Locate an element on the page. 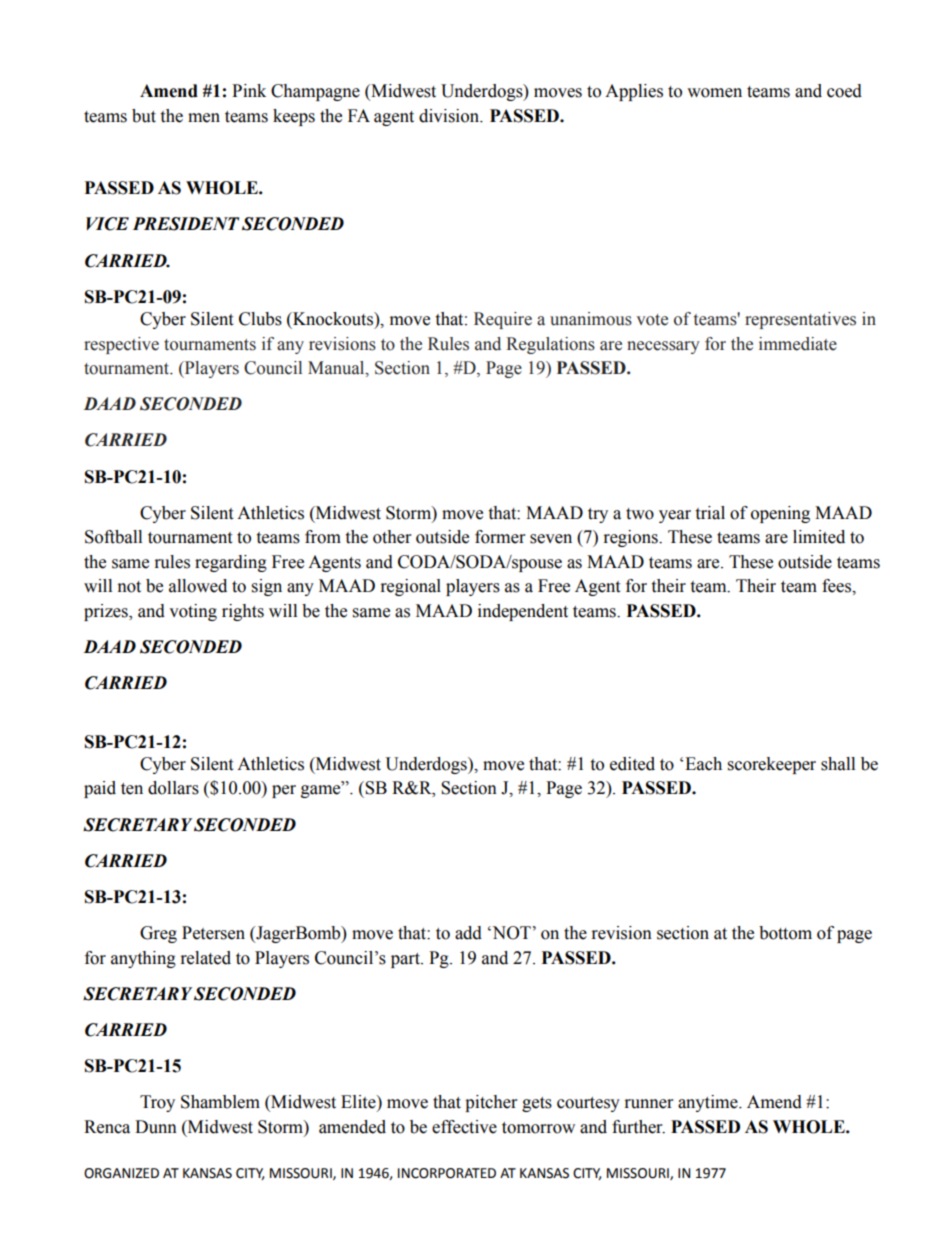 This image has height=1233, width=952. immediate is located at coordinates (798, 344).
